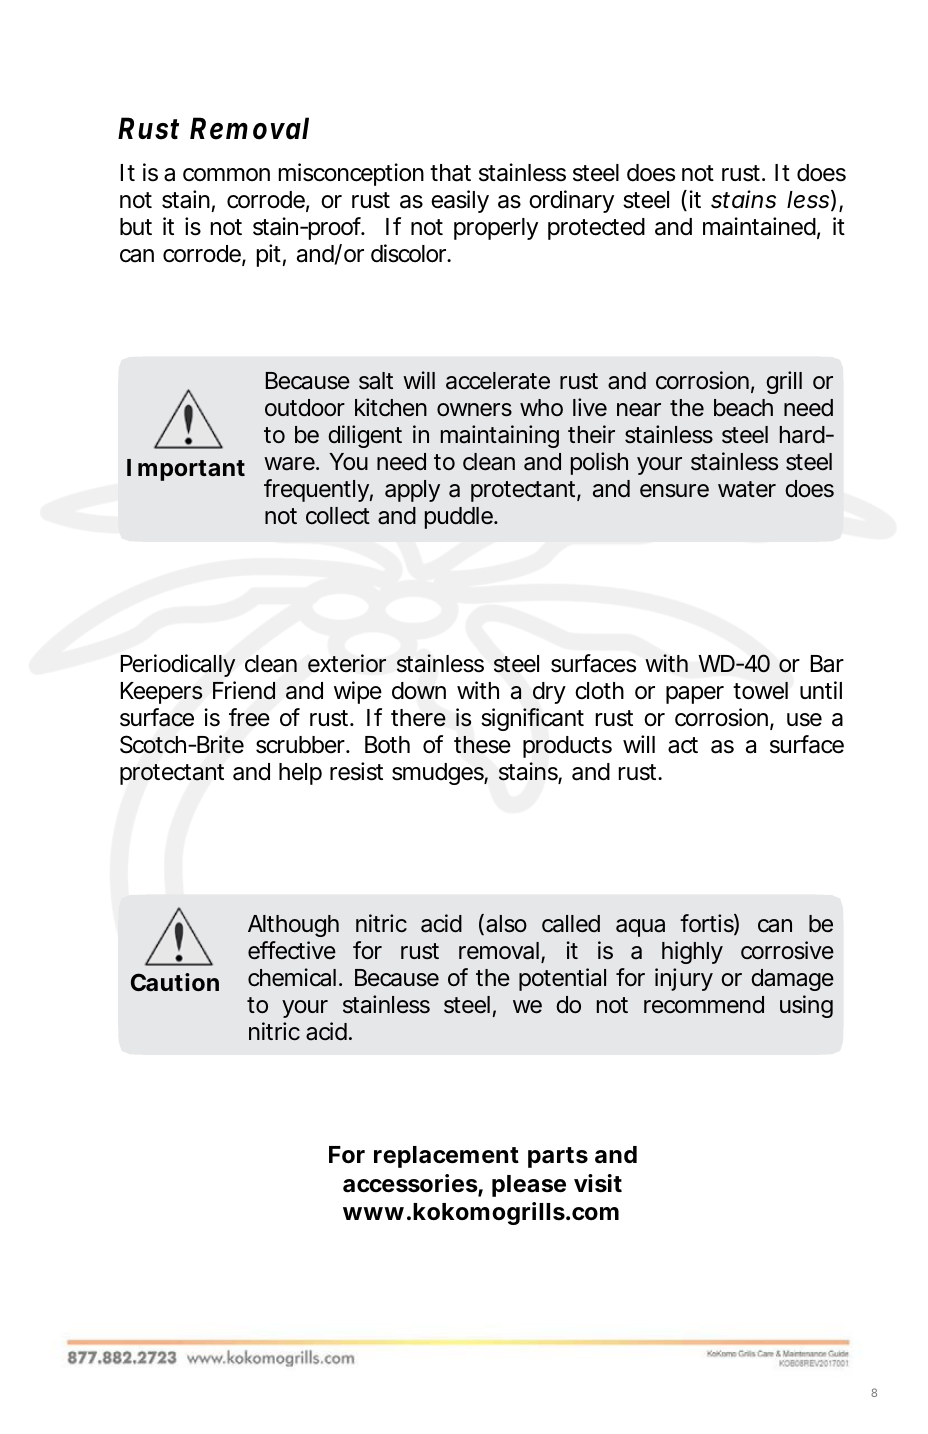 The width and height of the screenshot is (928, 1434). I want to click on Friend, so click(244, 690).
